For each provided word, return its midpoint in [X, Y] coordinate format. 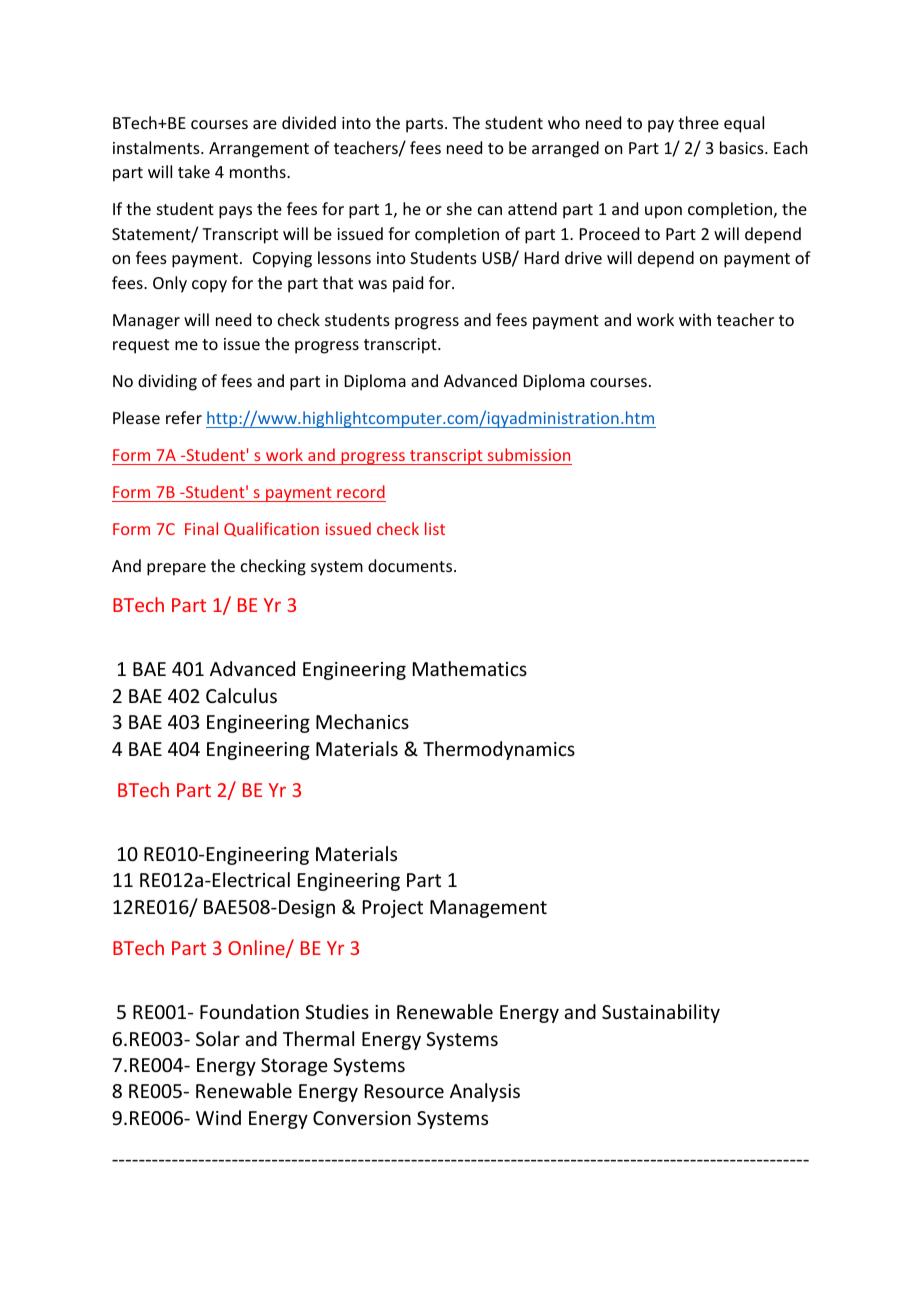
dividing [167, 382]
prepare [176, 569]
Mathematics [470, 668]
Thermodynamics [499, 750]
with [695, 319]
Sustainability [661, 1013]
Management [488, 909]
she [459, 208]
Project [393, 909]
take [194, 171]
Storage [294, 1067]
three [698, 122]
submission [529, 454]
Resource [404, 1091]
